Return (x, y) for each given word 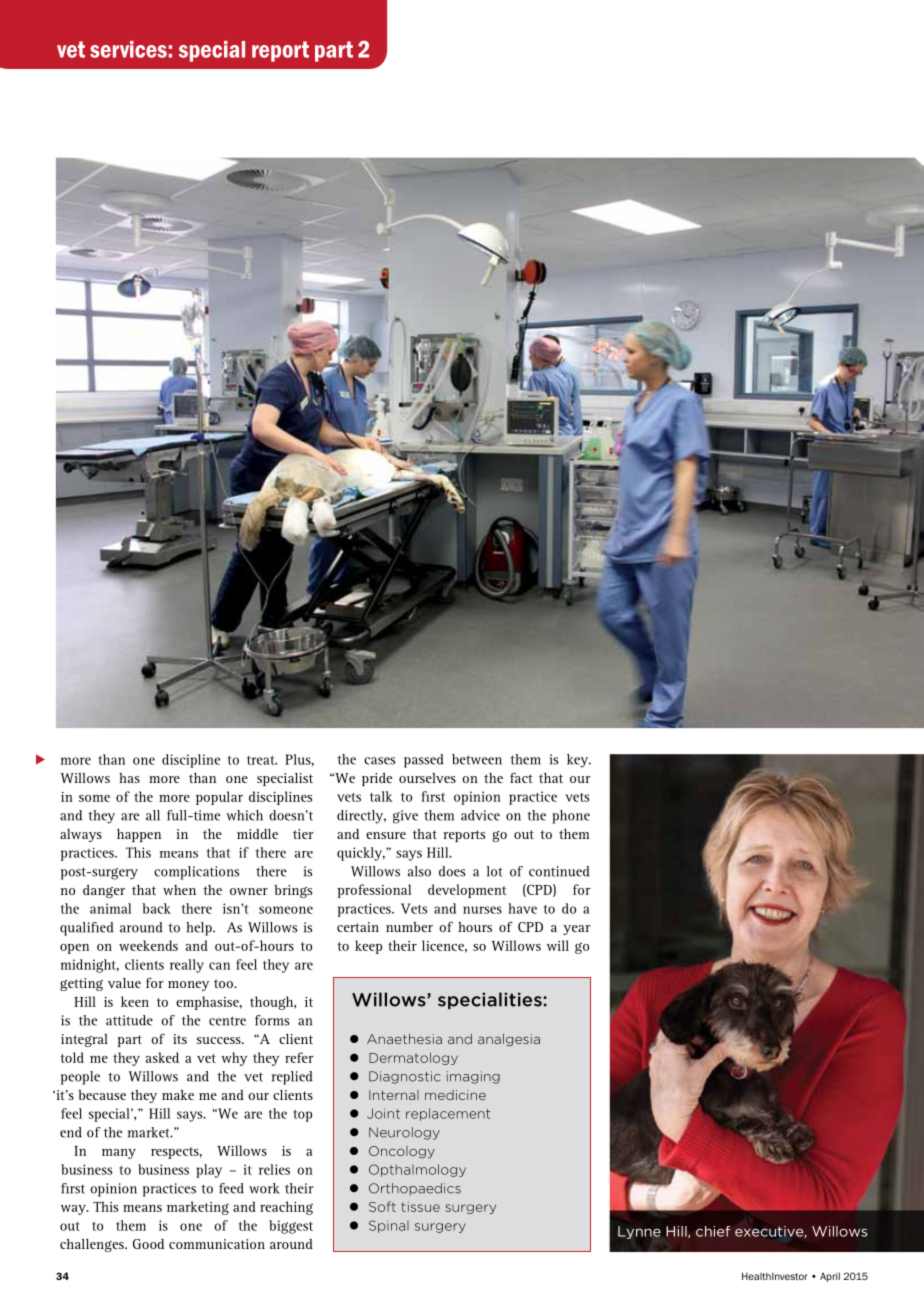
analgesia (509, 1040)
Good (148, 1244)
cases (380, 761)
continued (559, 871)
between (477, 759)
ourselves (427, 778)
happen (139, 835)
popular (219, 798)
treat (262, 760)
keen (135, 1001)
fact (521, 778)
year (577, 930)
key (579, 761)
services (128, 49)
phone (571, 817)
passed (424, 761)
